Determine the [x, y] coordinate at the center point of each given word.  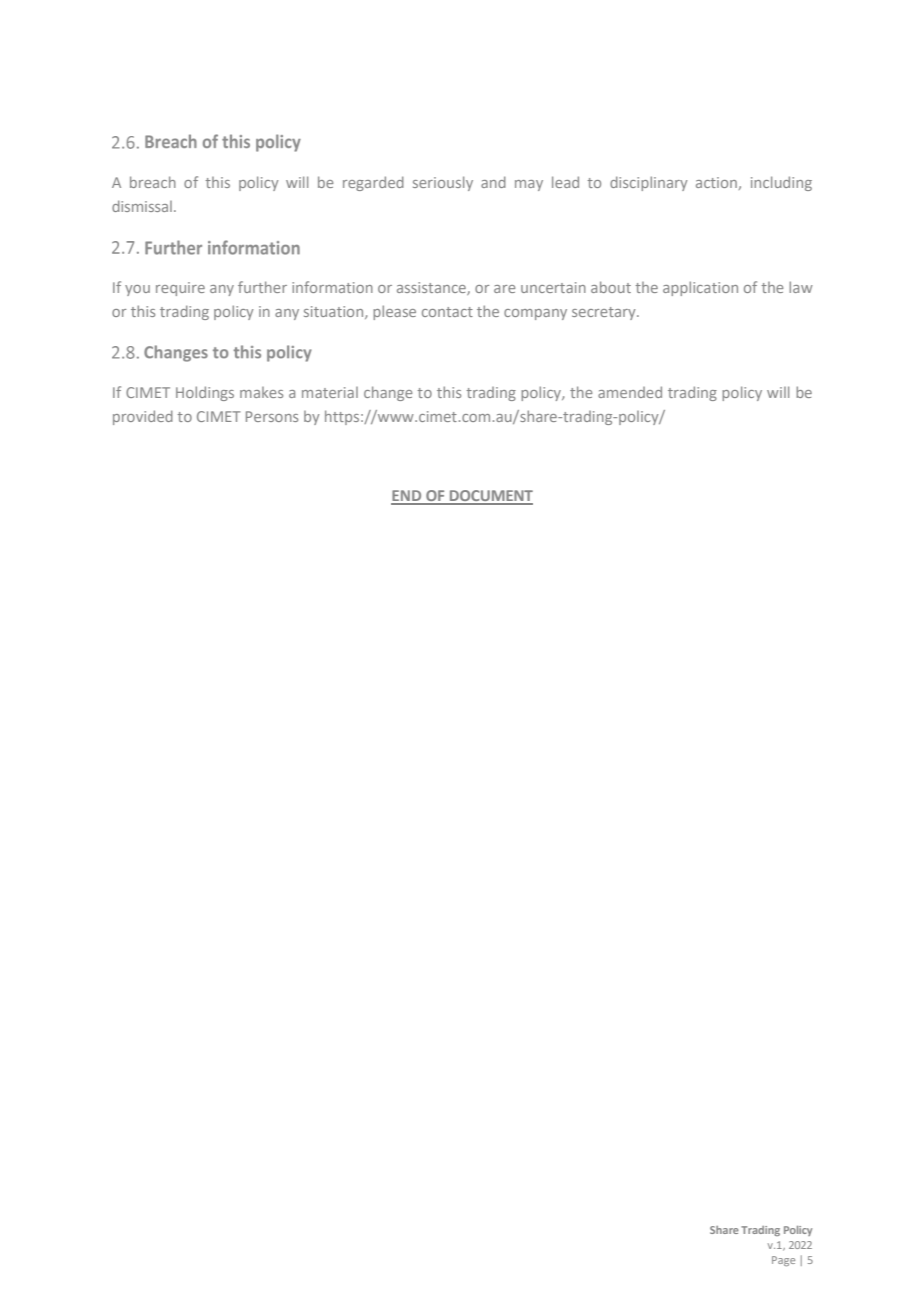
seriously [443, 183]
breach [153, 182]
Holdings [205, 393]
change [388, 393]
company [535, 314]
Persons [272, 416]
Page [783, 1261]
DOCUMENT [490, 497]
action [716, 182]
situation [335, 312]
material [330, 392]
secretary [605, 313]
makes [261, 392]
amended [630, 392]
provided [143, 417]
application [700, 288]
